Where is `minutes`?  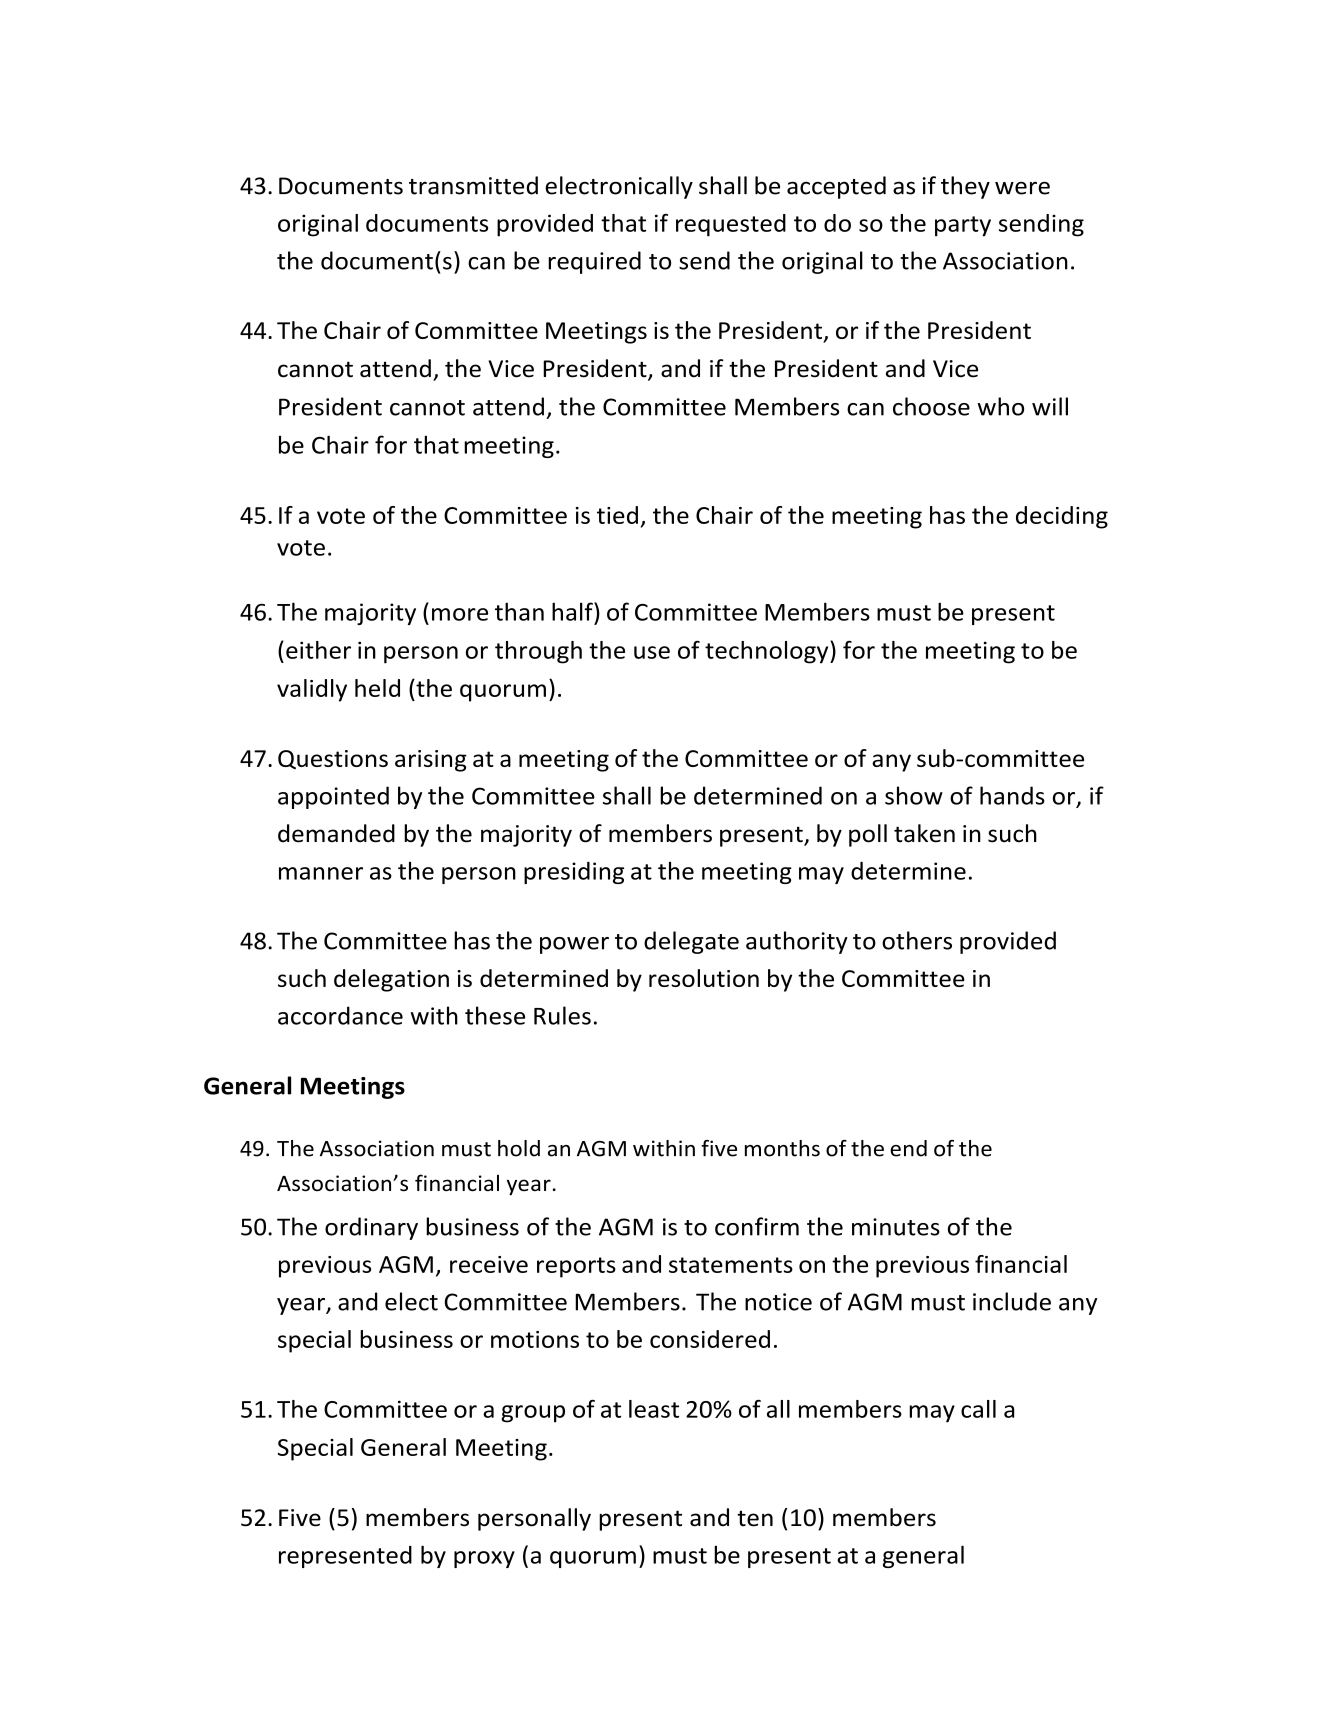 minutes is located at coordinates (896, 1227).
